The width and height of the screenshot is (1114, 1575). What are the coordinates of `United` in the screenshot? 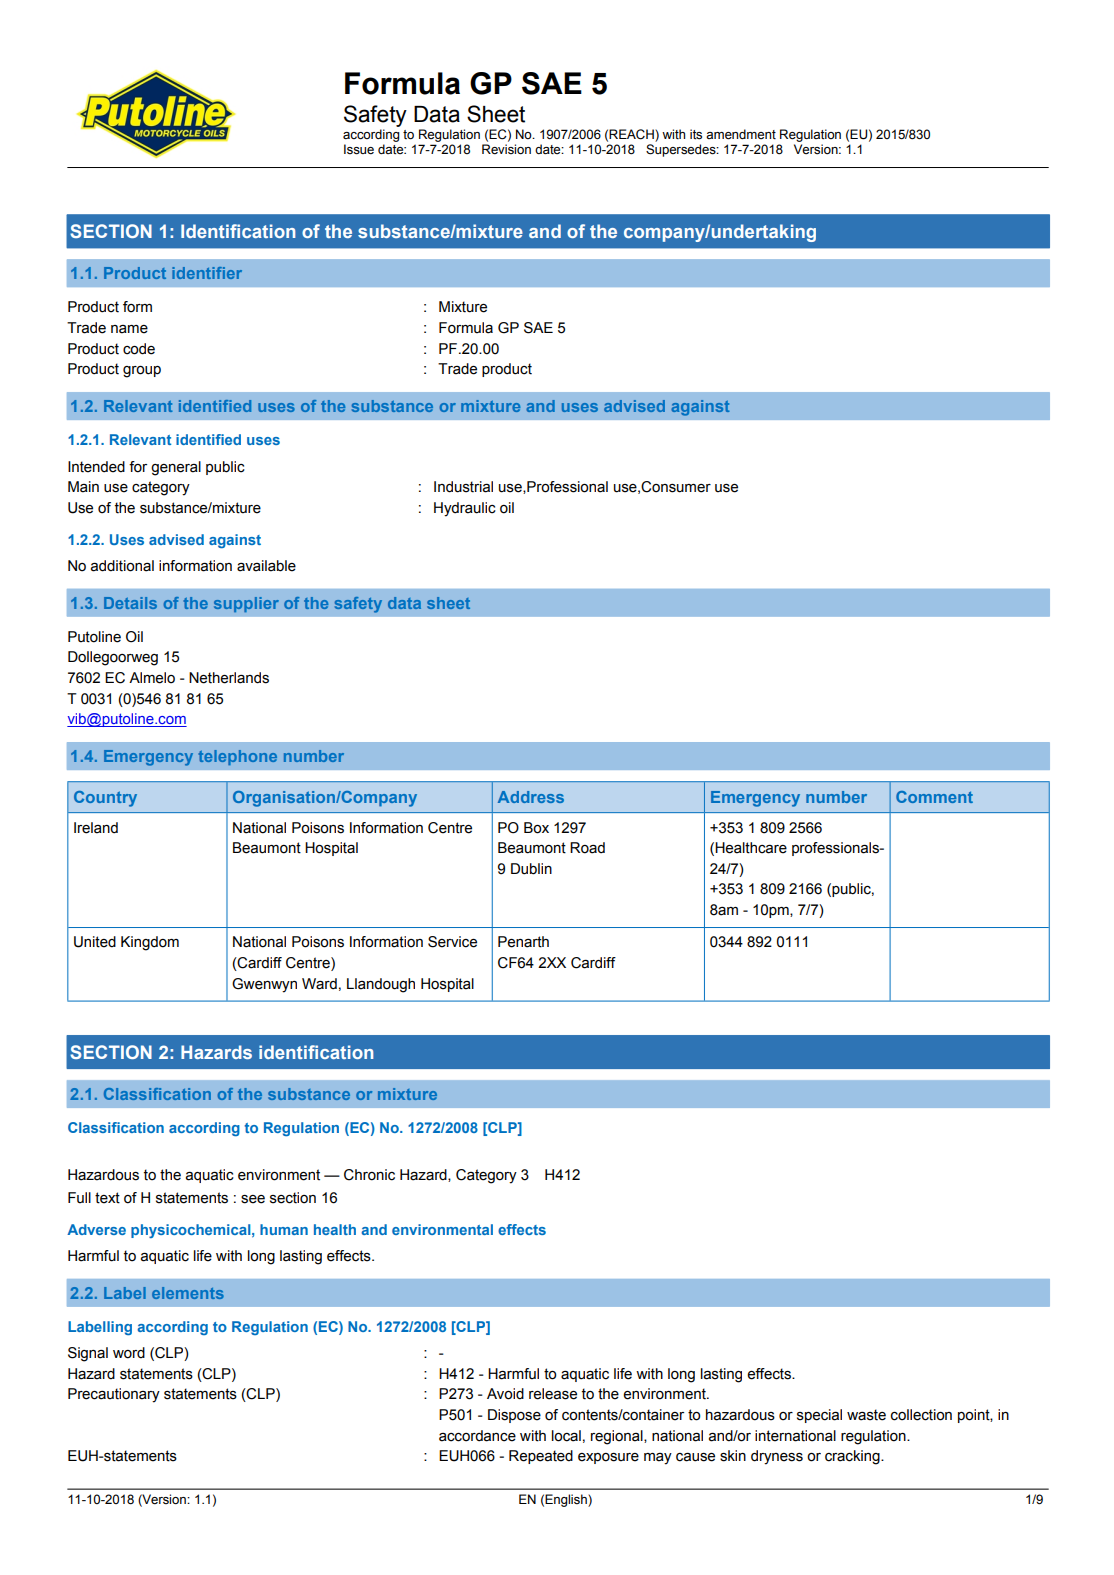 It's located at (95, 942).
